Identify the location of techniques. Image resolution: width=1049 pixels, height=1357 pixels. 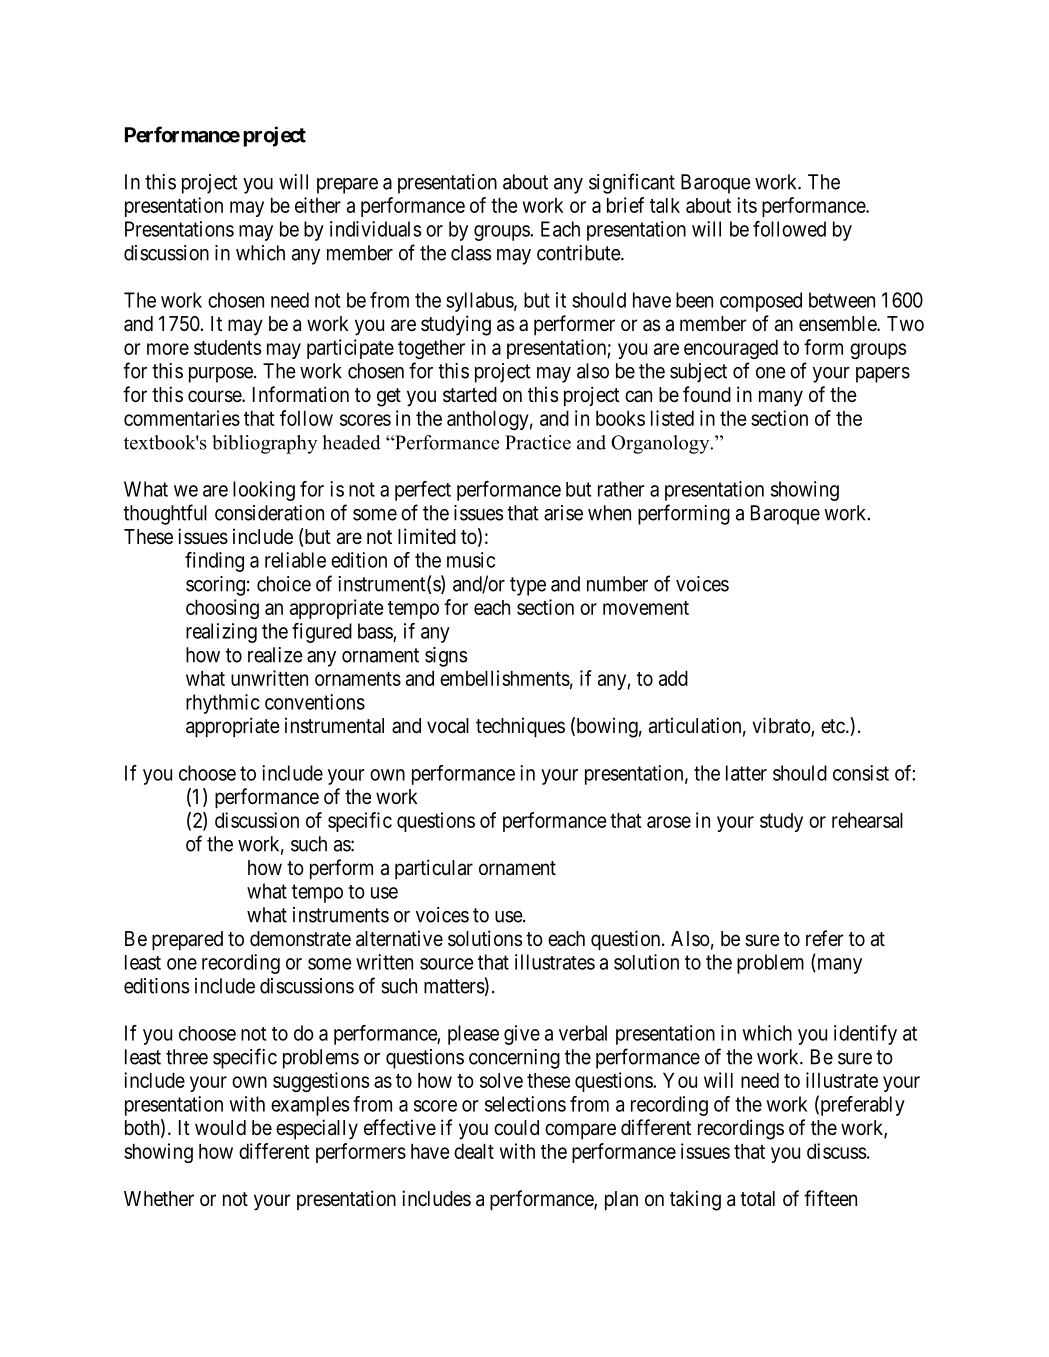
(520, 727).
